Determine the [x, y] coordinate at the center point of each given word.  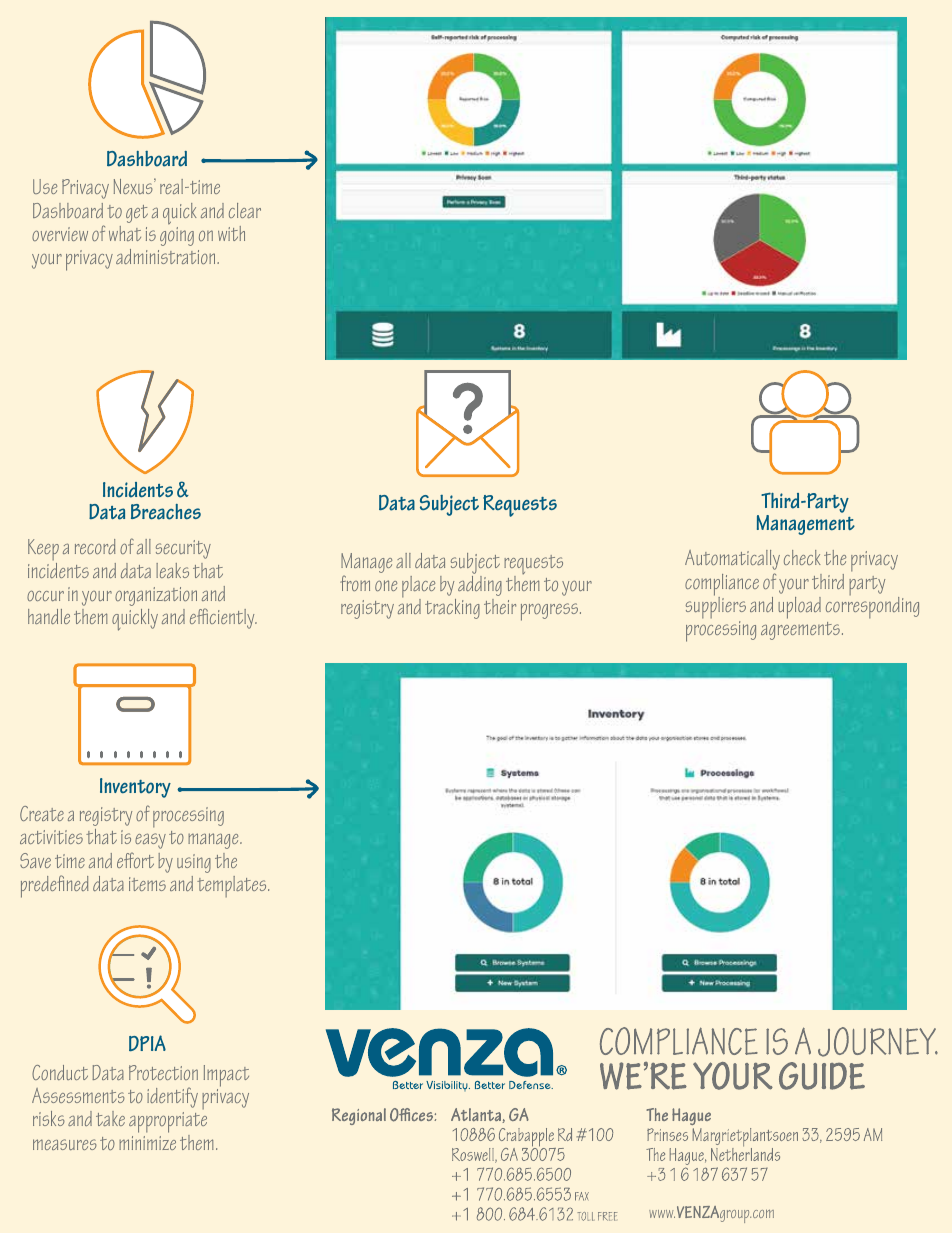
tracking [452, 609]
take [110, 1118]
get [137, 214]
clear [245, 210]
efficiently [223, 618]
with [231, 233]
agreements [800, 631]
